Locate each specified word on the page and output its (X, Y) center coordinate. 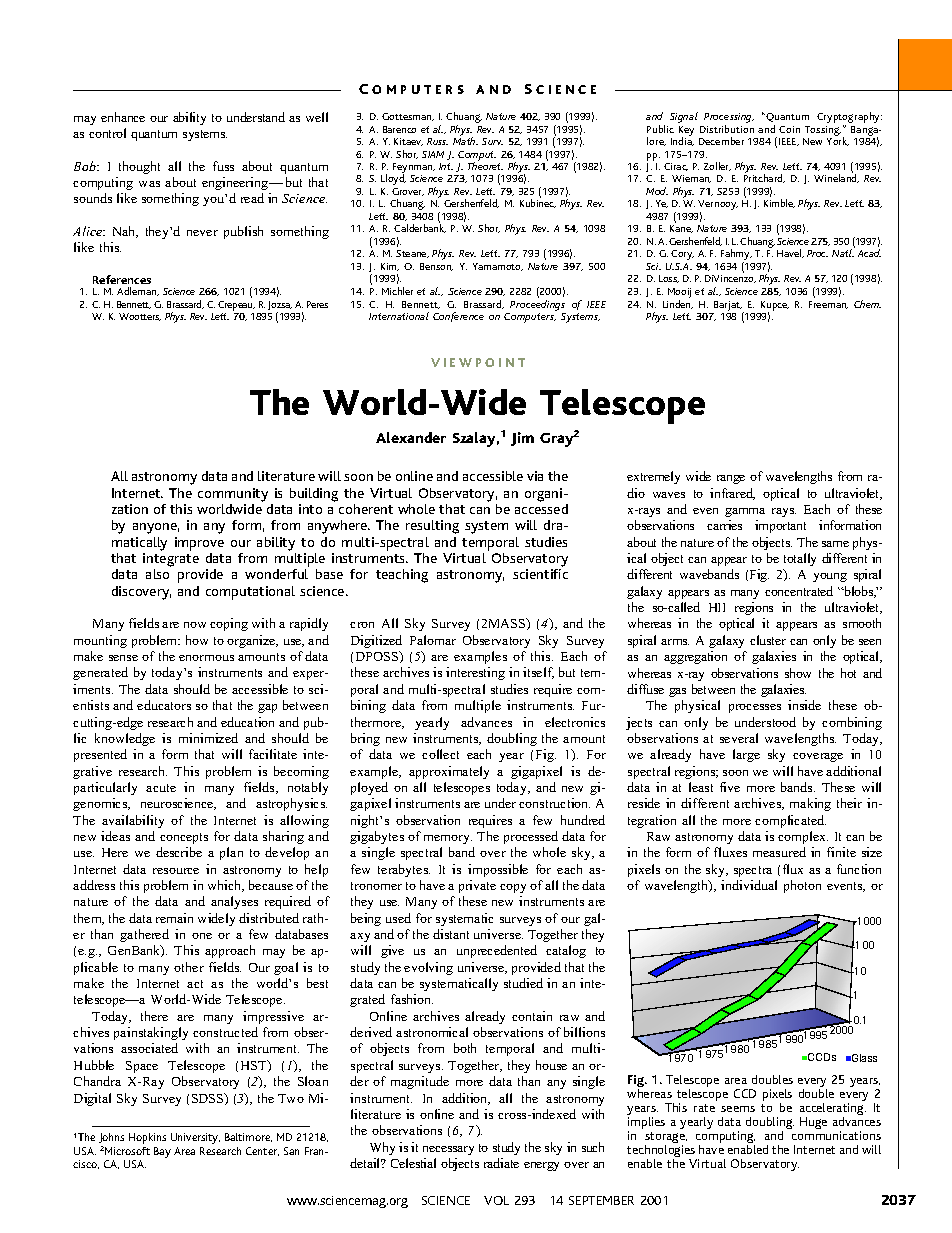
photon (802, 886)
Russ (437, 141)
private (477, 886)
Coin (789, 129)
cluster (768, 640)
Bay (162, 1152)
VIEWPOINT (478, 362)
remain (174, 918)
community (233, 495)
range (731, 479)
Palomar (433, 640)
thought (139, 167)
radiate (501, 1163)
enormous (206, 658)
